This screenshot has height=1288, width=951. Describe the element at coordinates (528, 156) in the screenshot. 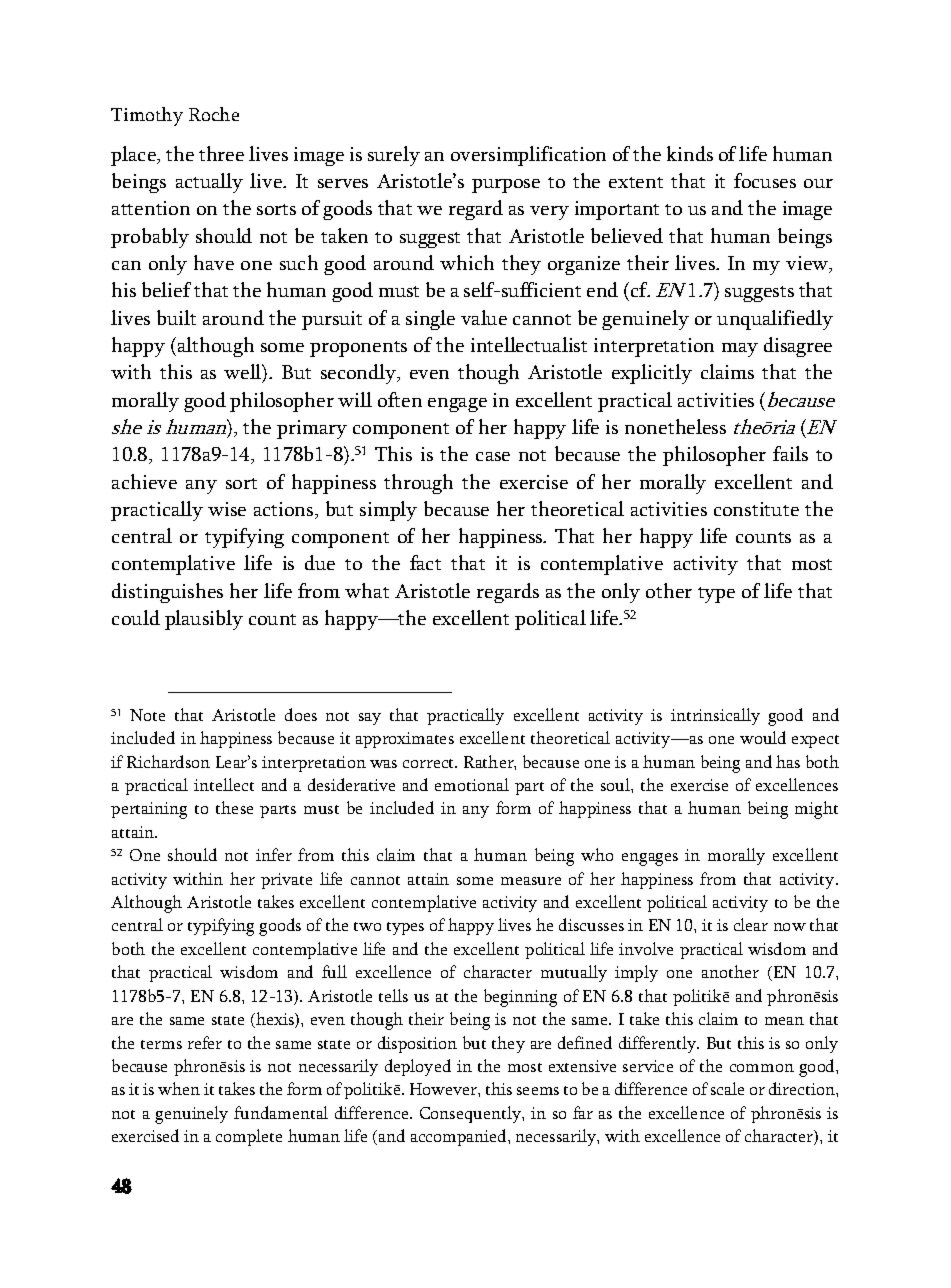

I see `oversimplification` at that location.
